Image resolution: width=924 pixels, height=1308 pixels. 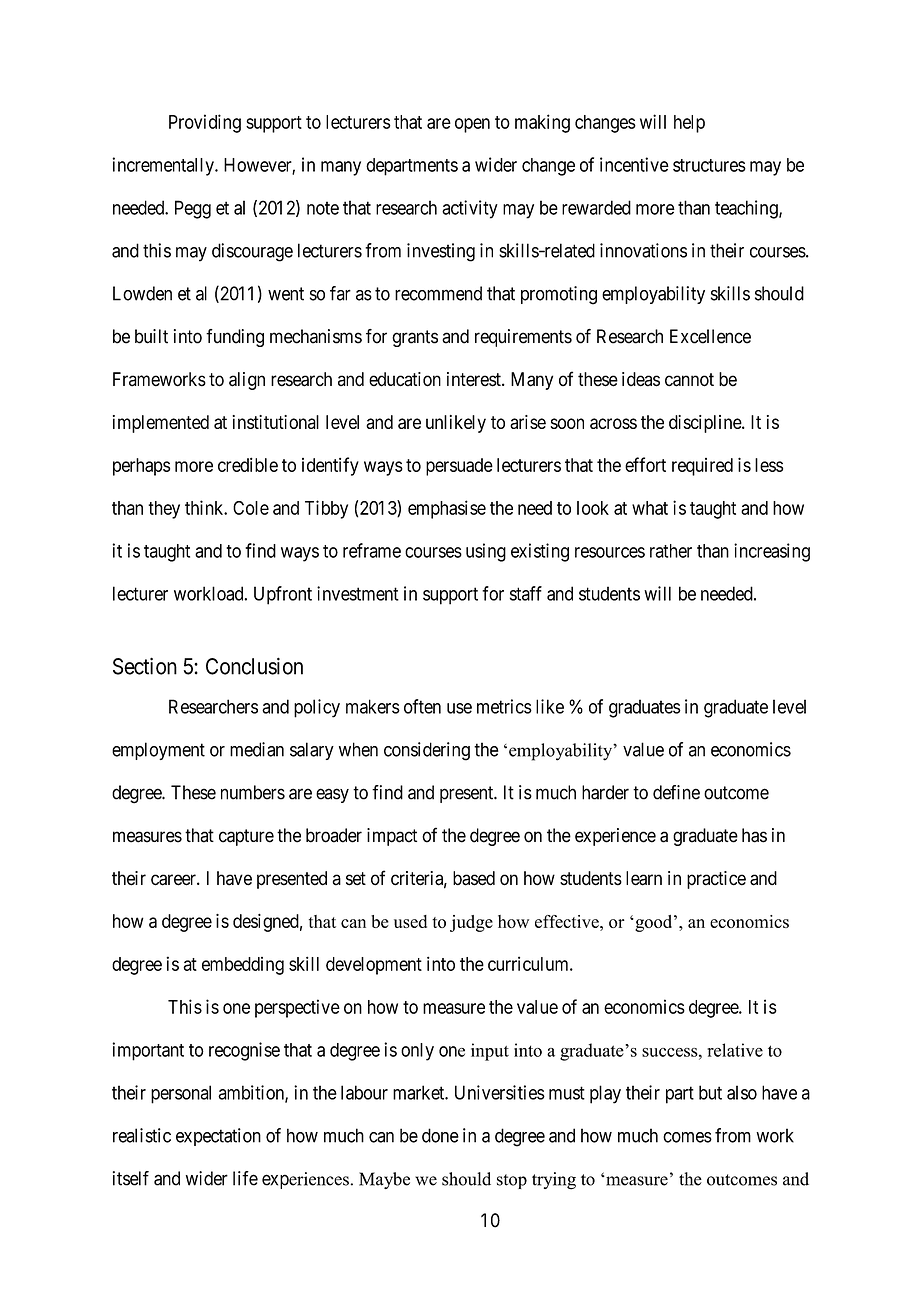 I want to click on Providing, so click(x=205, y=123).
